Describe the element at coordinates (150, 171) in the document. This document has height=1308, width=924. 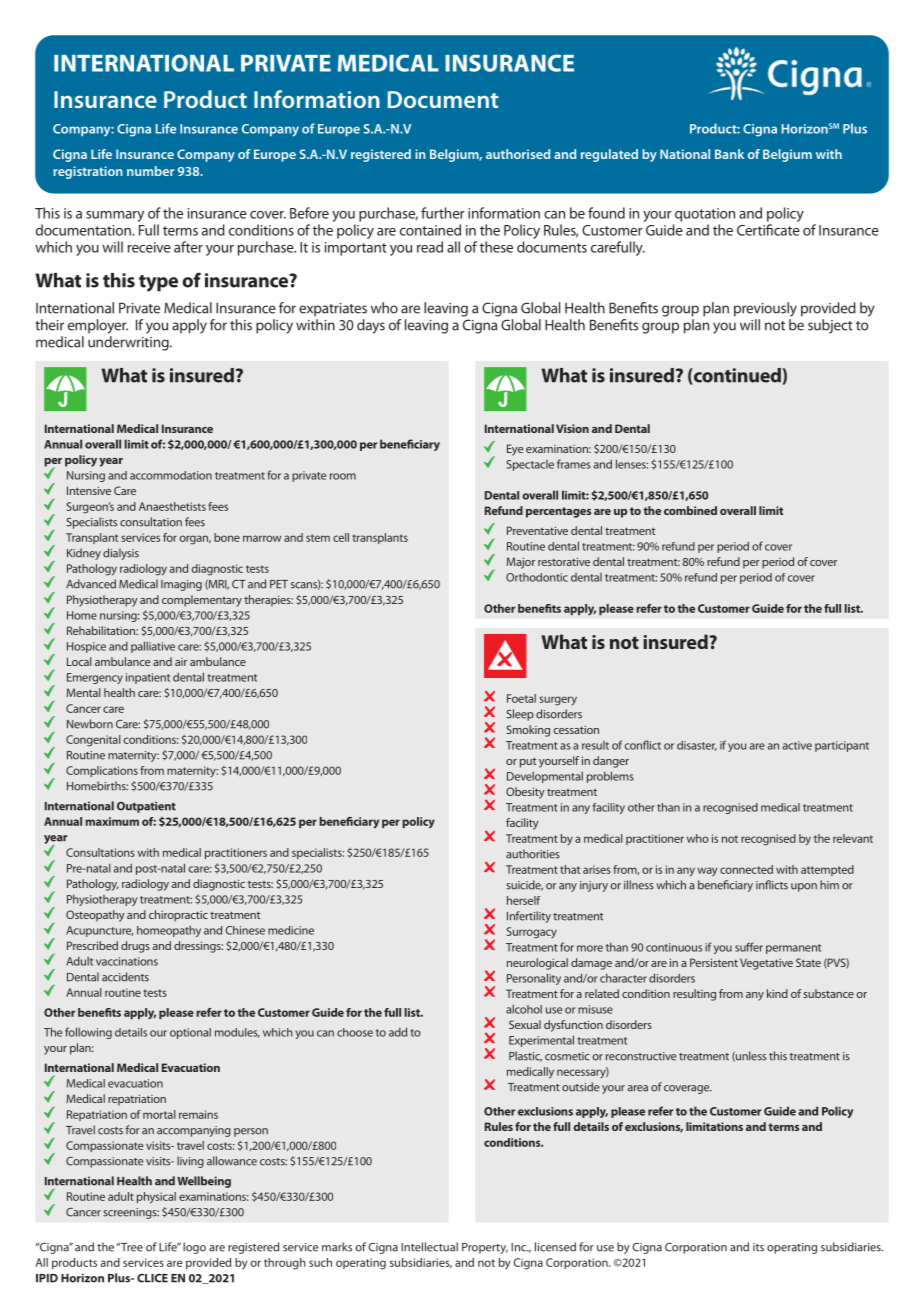
I see `number` at that location.
